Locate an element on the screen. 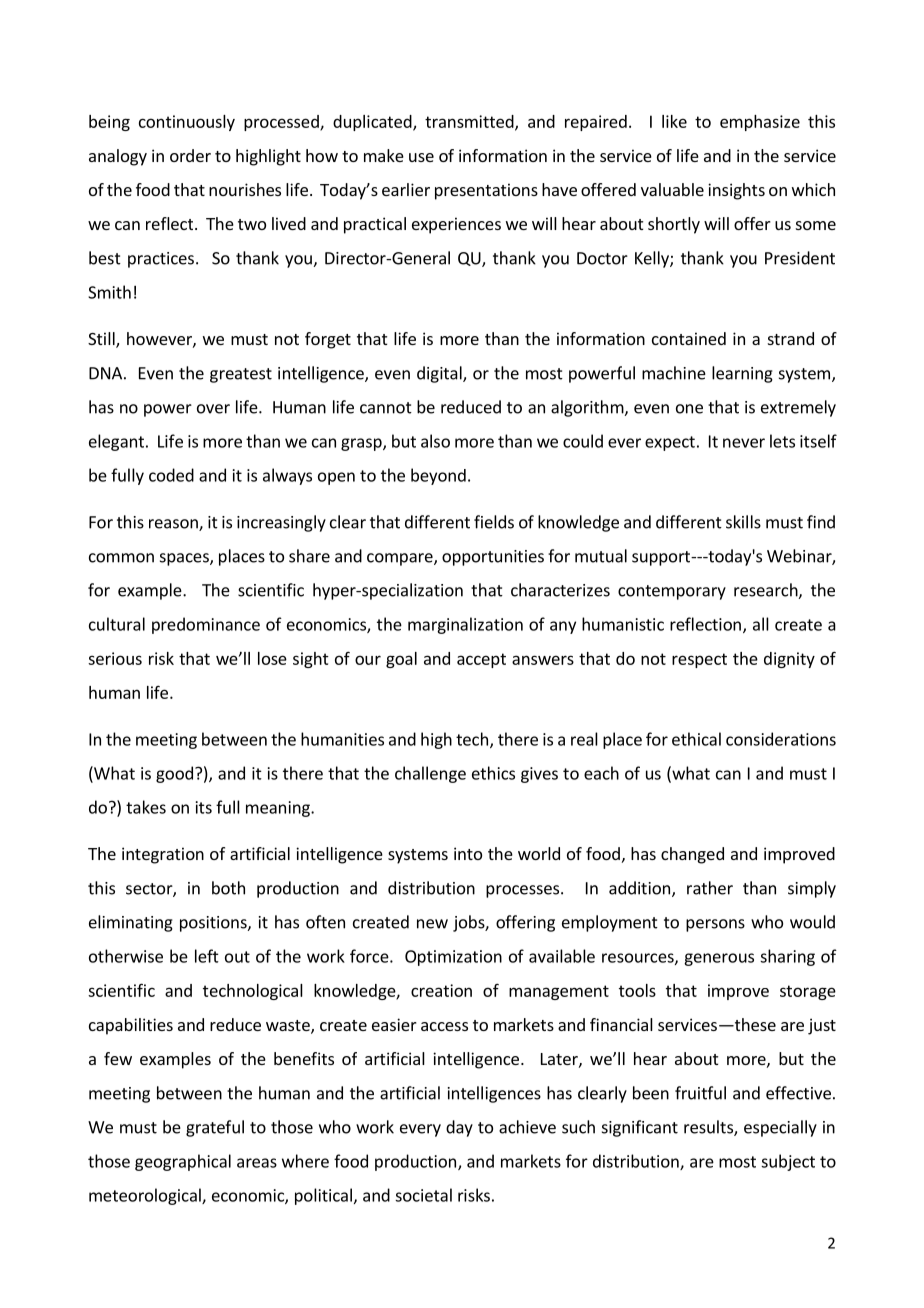  digital is located at coordinates (440, 374).
